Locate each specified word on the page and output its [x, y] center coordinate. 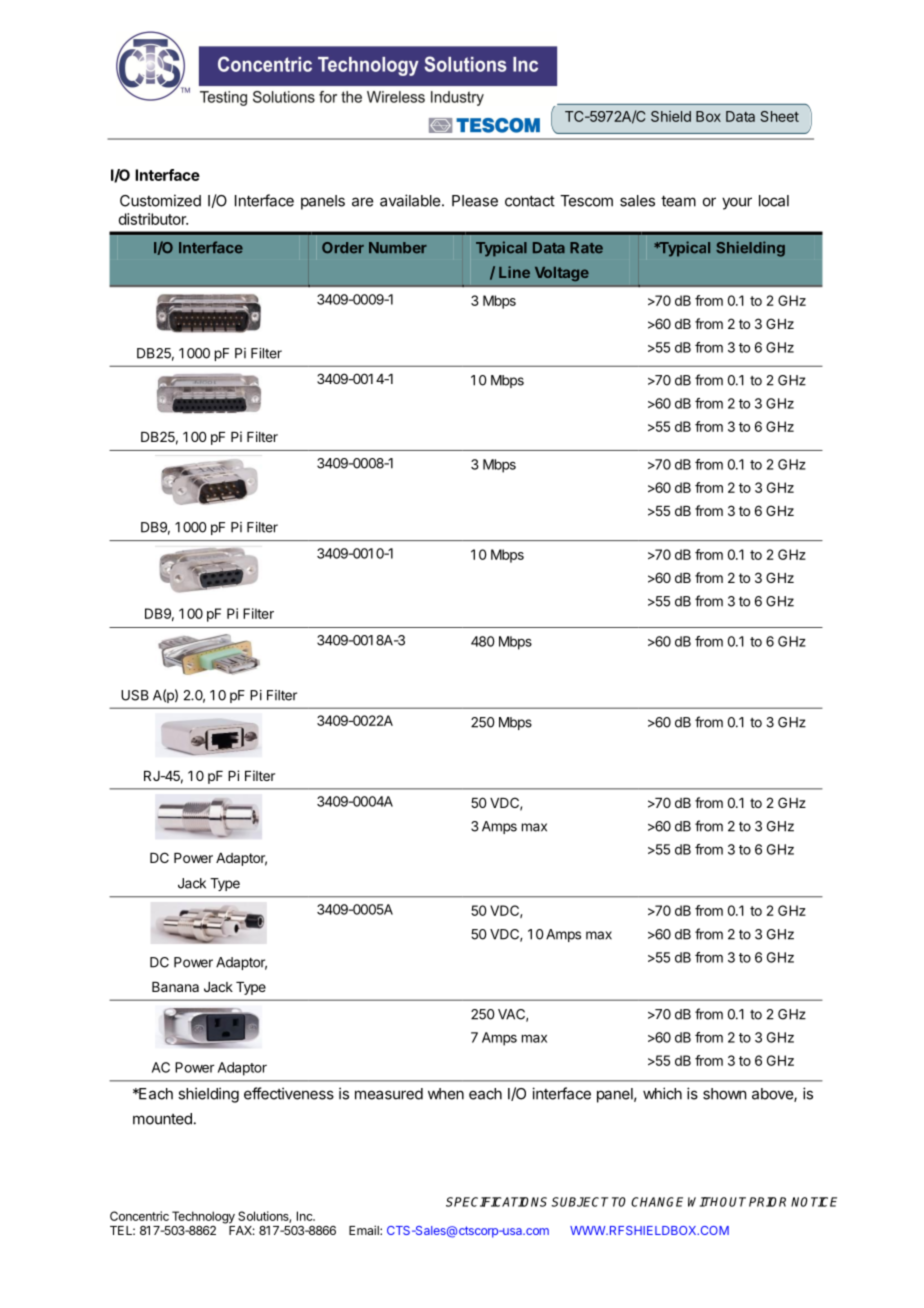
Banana [175, 987]
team [678, 201]
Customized [160, 200]
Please [475, 201]
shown [724, 1094]
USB [135, 695]
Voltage [562, 274]
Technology [203, 1217]
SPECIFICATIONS [496, 1202]
